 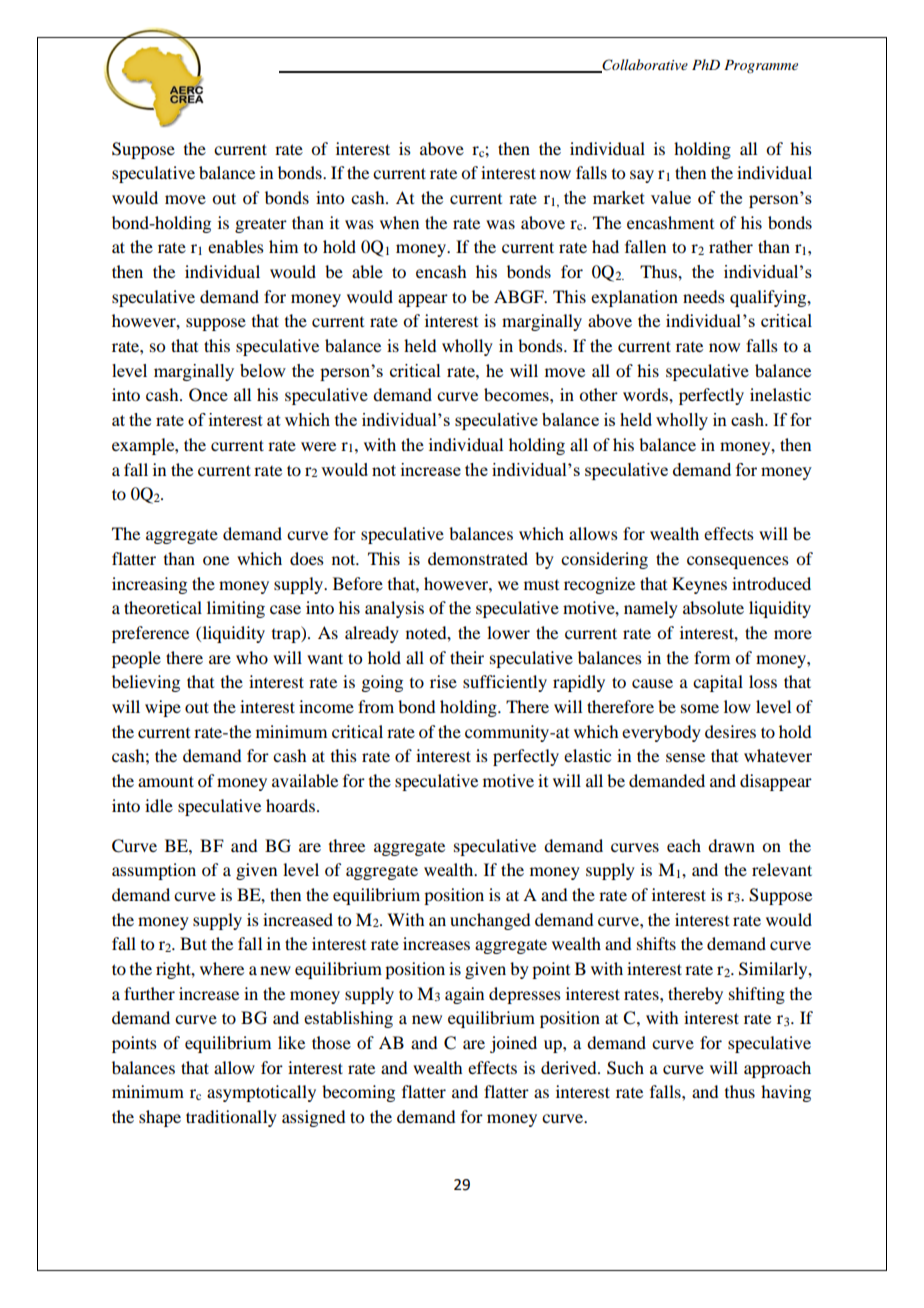 What do you see at coordinates (704, 296) in the screenshot?
I see `needs` at bounding box center [704, 296].
